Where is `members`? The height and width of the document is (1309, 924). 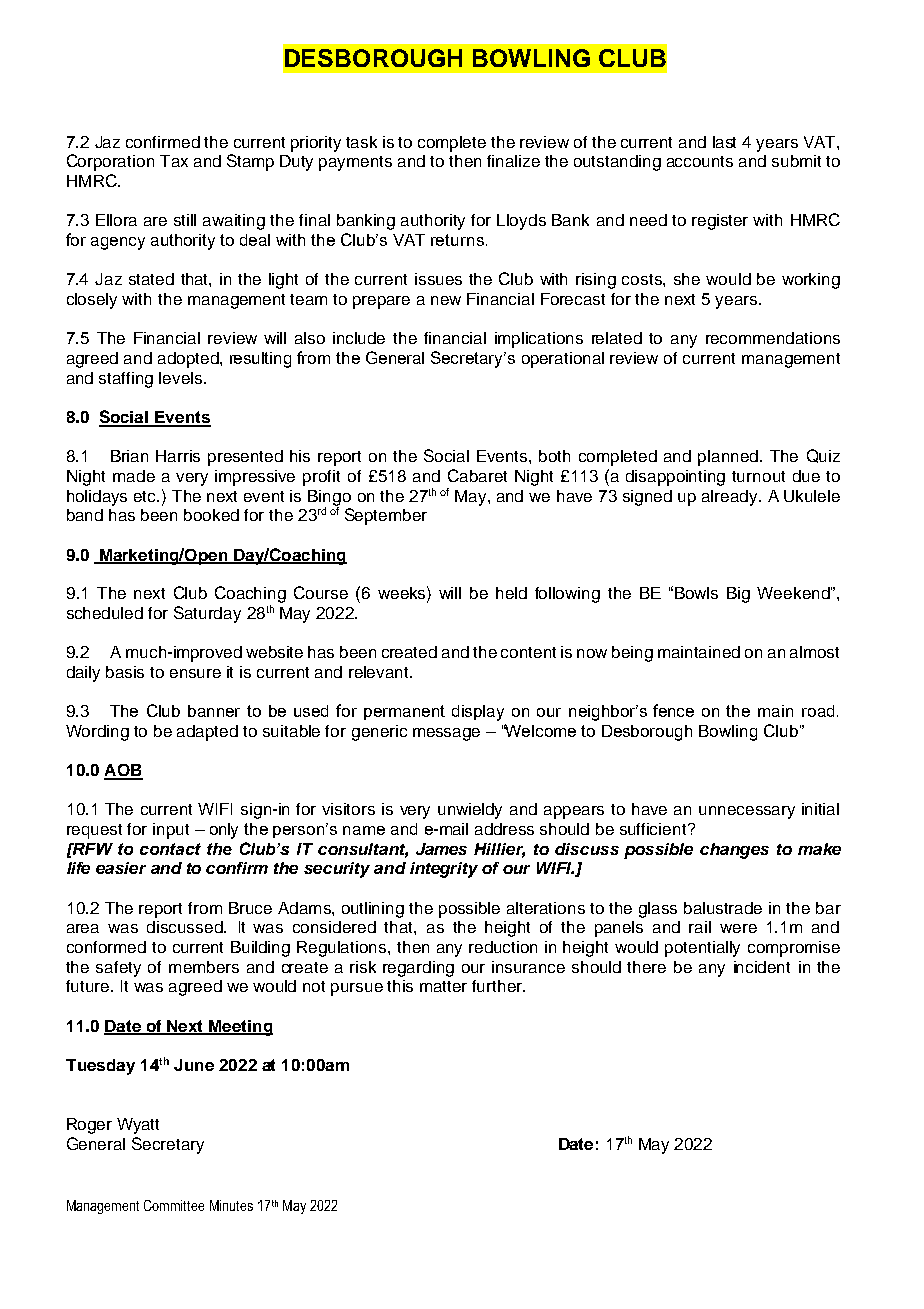 members is located at coordinates (204, 967).
